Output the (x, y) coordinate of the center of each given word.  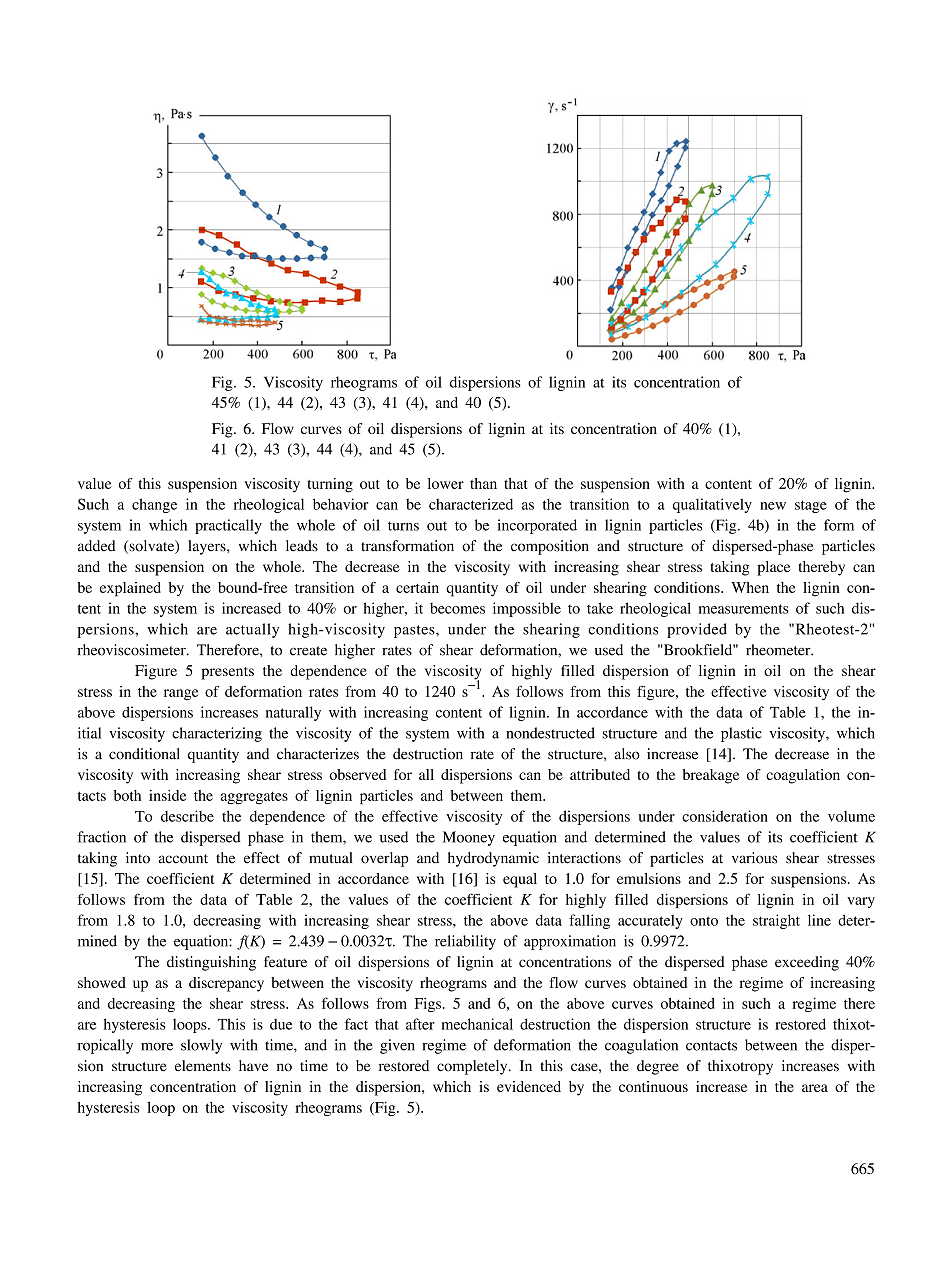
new (773, 506)
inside (167, 795)
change (154, 505)
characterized (471, 504)
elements (203, 1066)
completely (473, 1067)
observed (357, 774)
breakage (710, 776)
